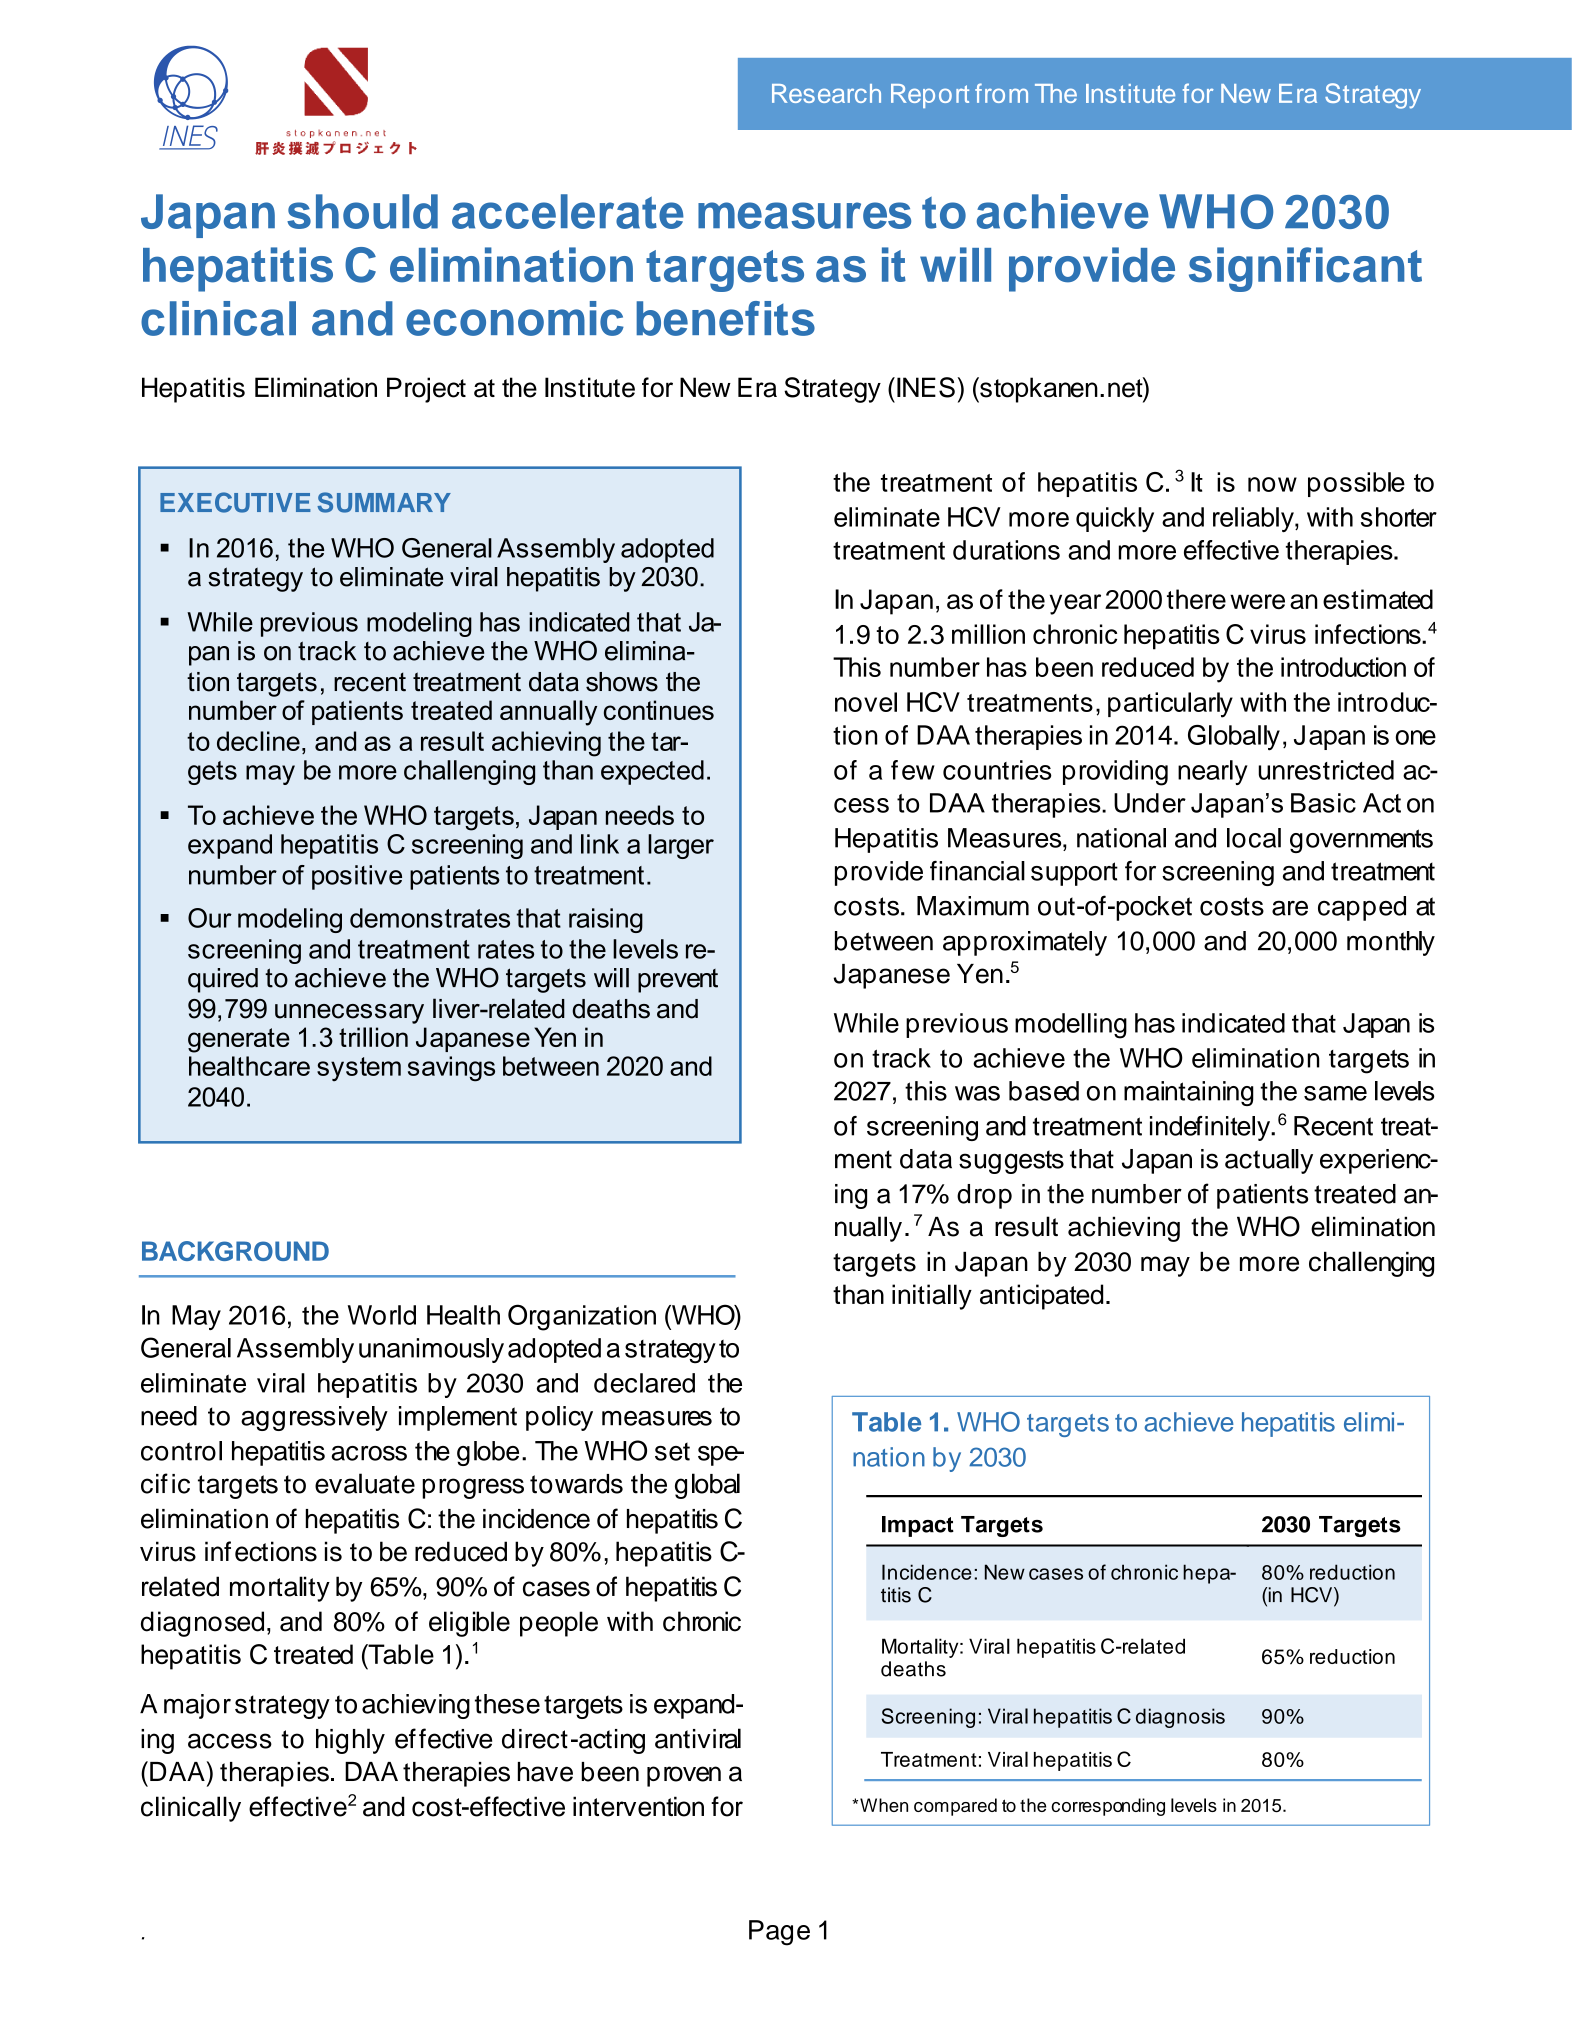  What do you see at coordinates (258, 741) in the document?
I see `decline` at bounding box center [258, 741].
